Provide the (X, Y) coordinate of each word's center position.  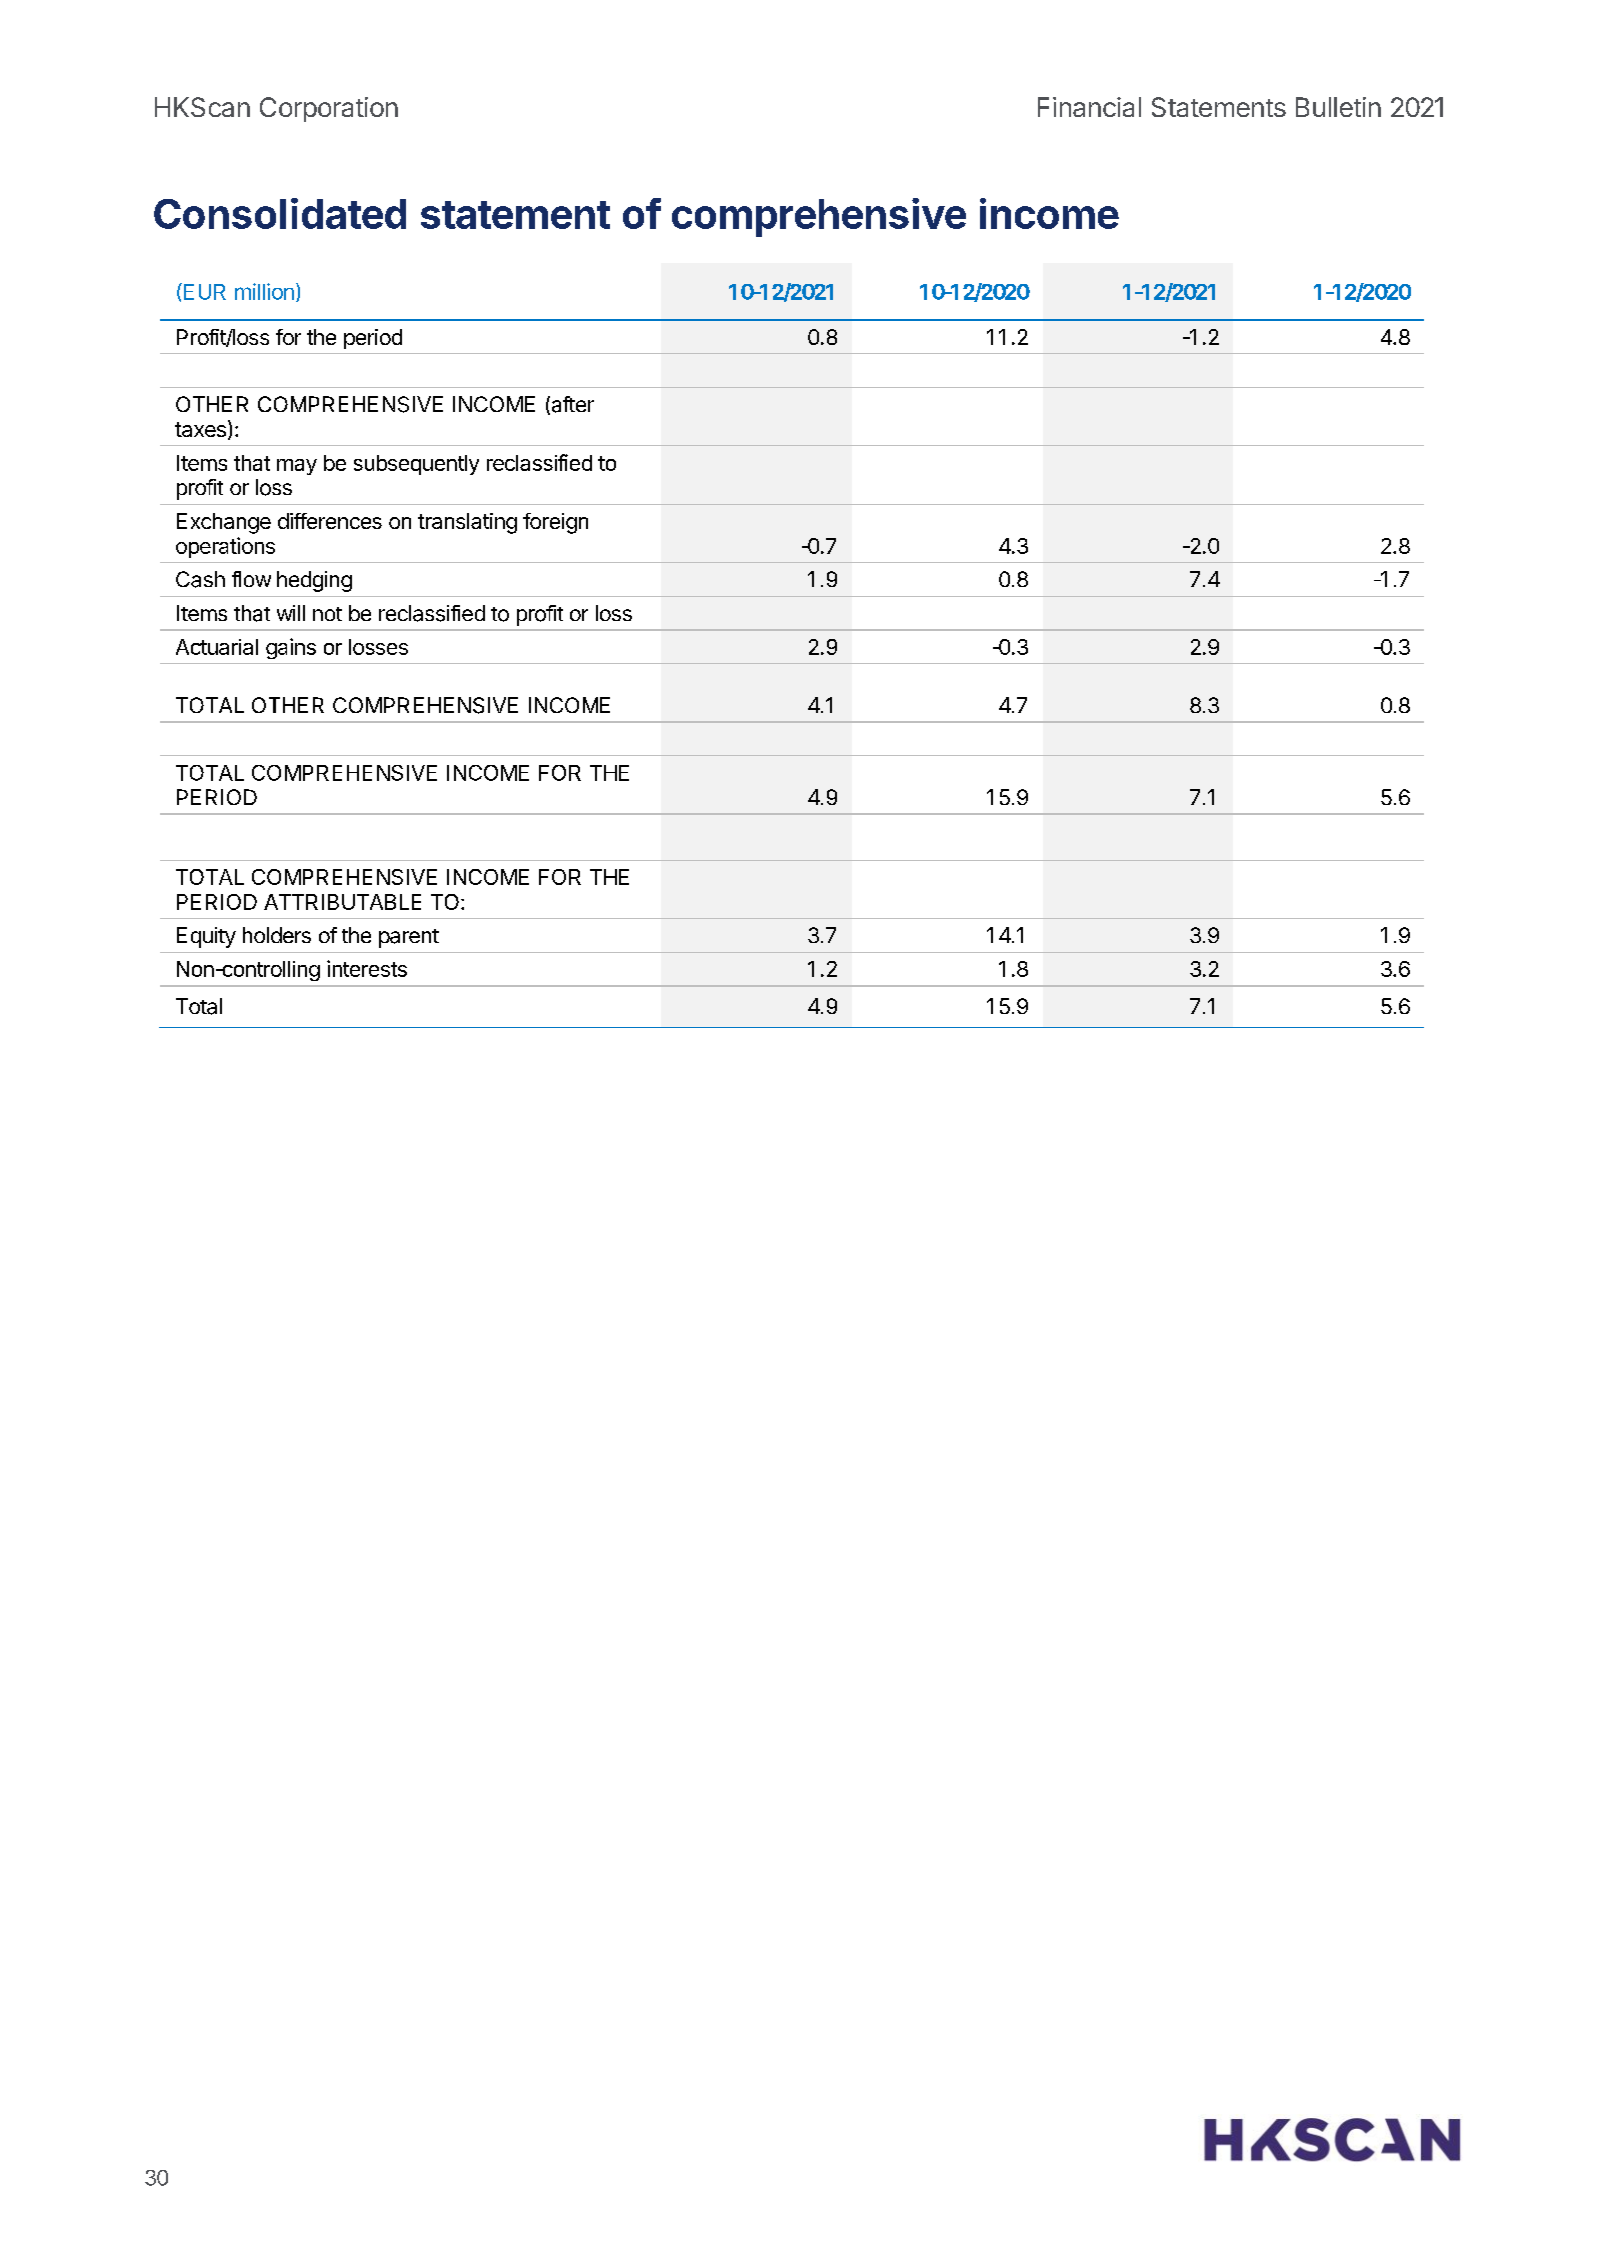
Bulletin (1338, 107)
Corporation (329, 109)
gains (291, 648)
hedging (314, 581)
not (327, 614)
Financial (1089, 107)
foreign (555, 523)
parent (409, 938)
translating (467, 523)
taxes (200, 429)
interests (367, 968)
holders (277, 935)
